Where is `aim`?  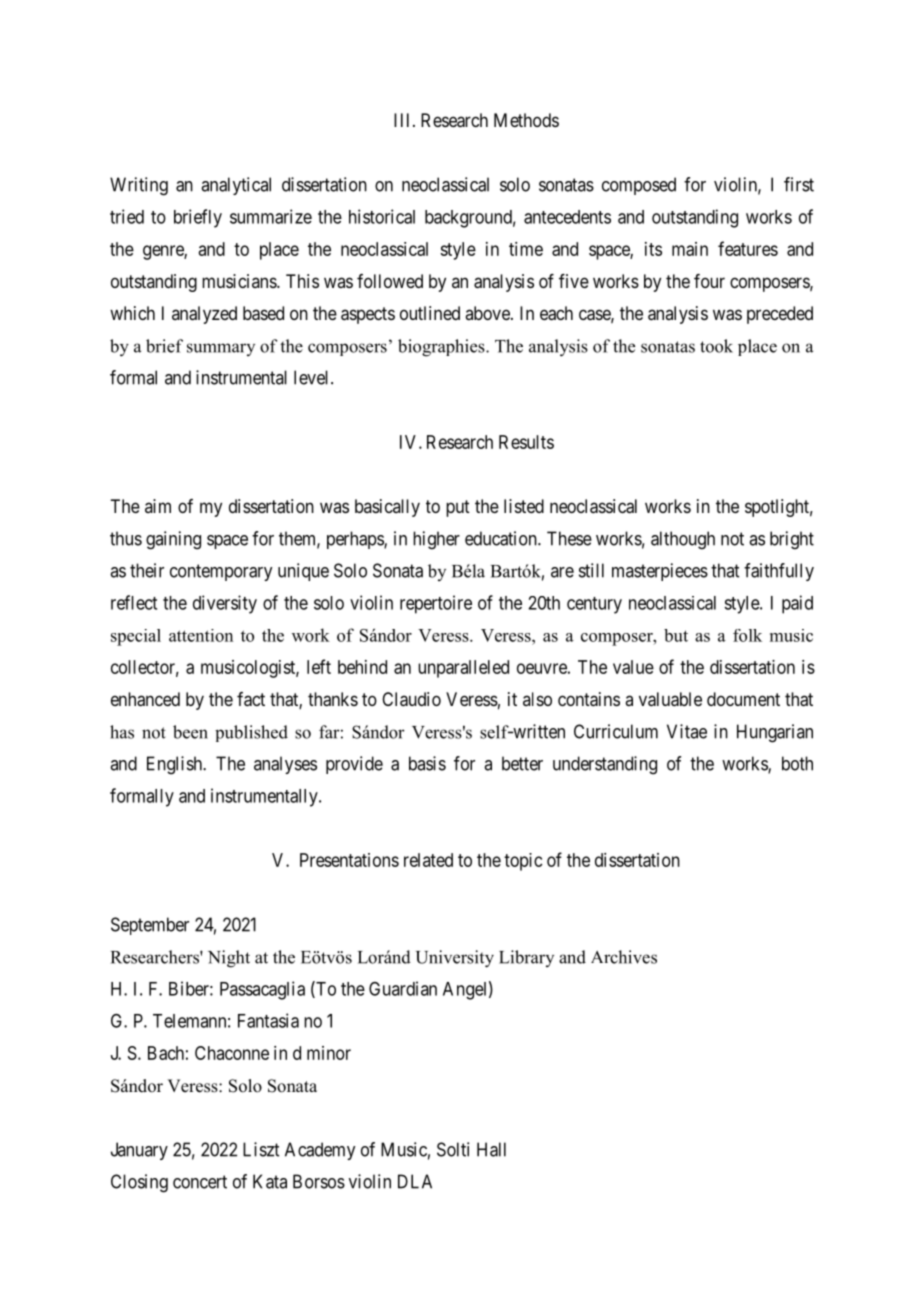 aim is located at coordinates (158, 506).
